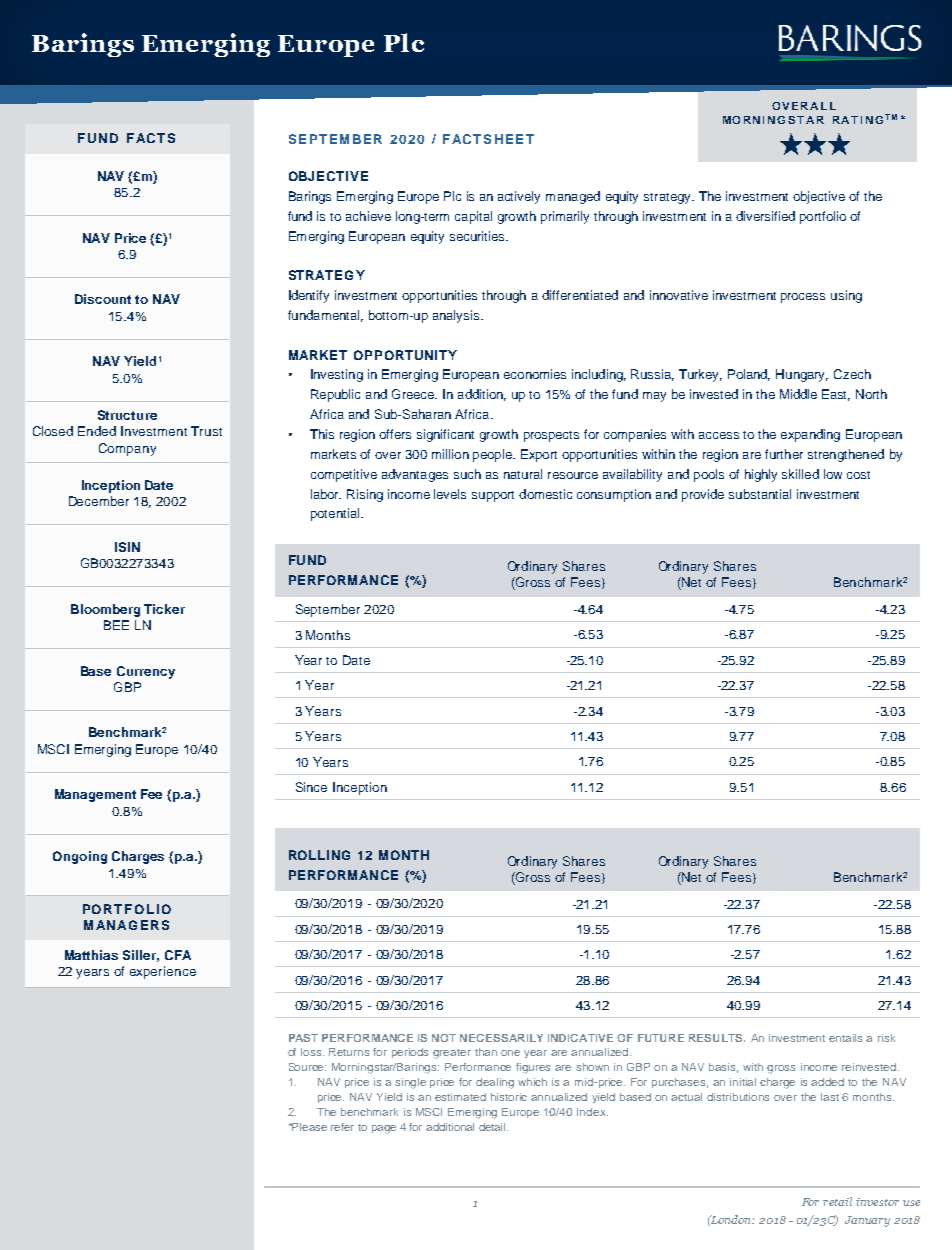 The height and width of the screenshot is (1250, 952). Describe the element at coordinates (342, 1127) in the screenshot. I see `refer` at that location.
